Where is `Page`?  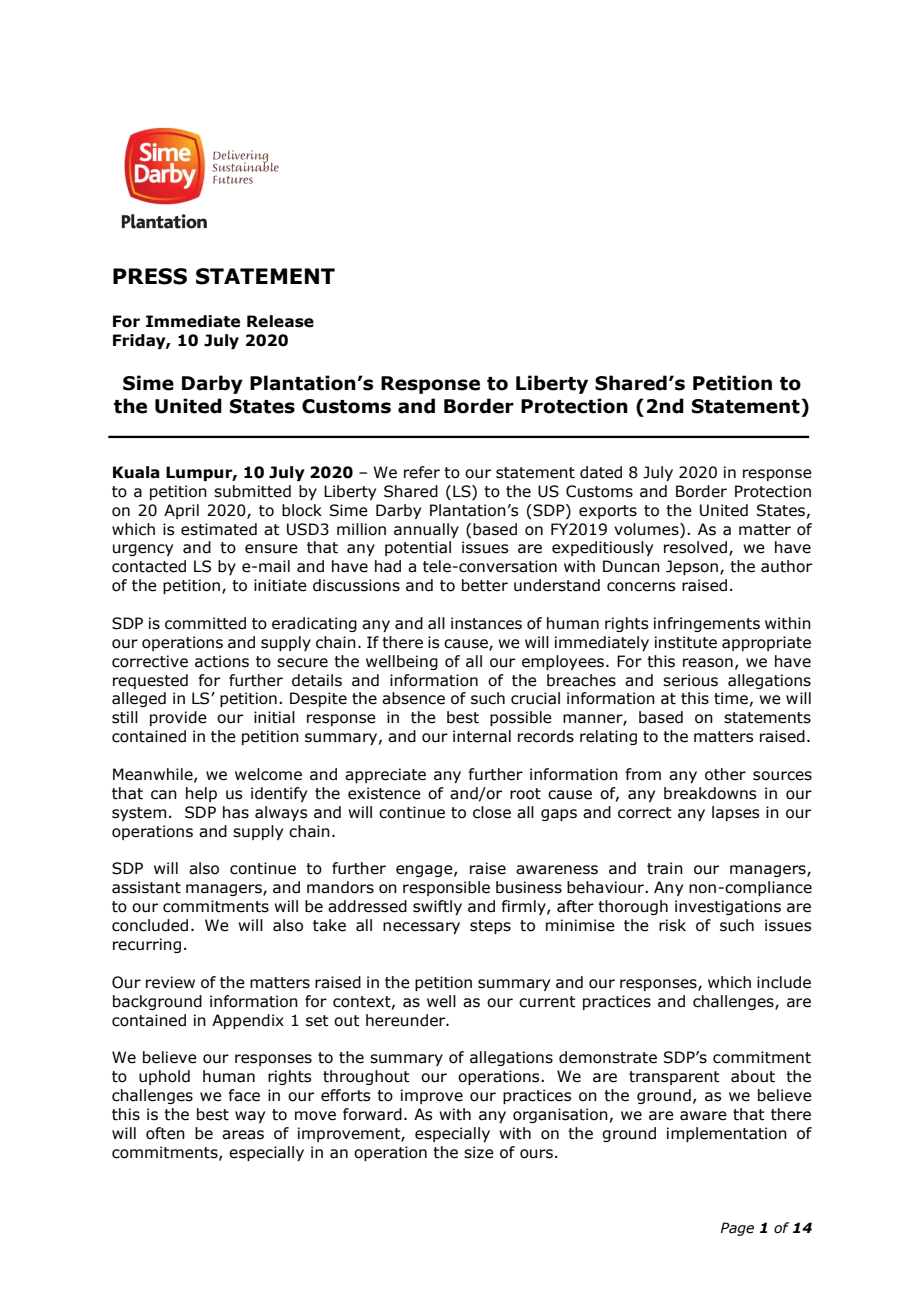
Page is located at coordinates (737, 1229).
